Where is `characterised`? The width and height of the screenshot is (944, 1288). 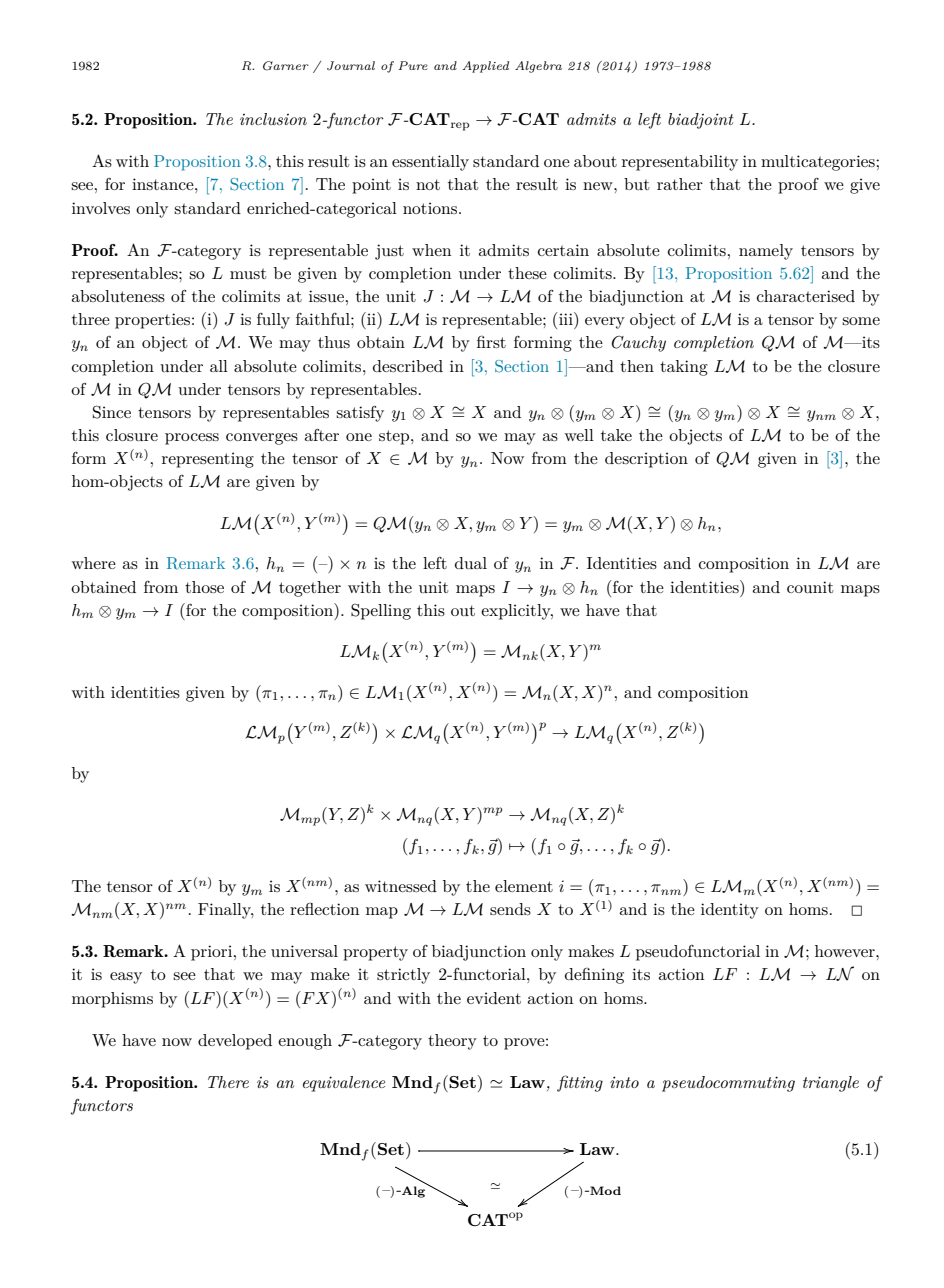 characterised is located at coordinates (806, 296).
